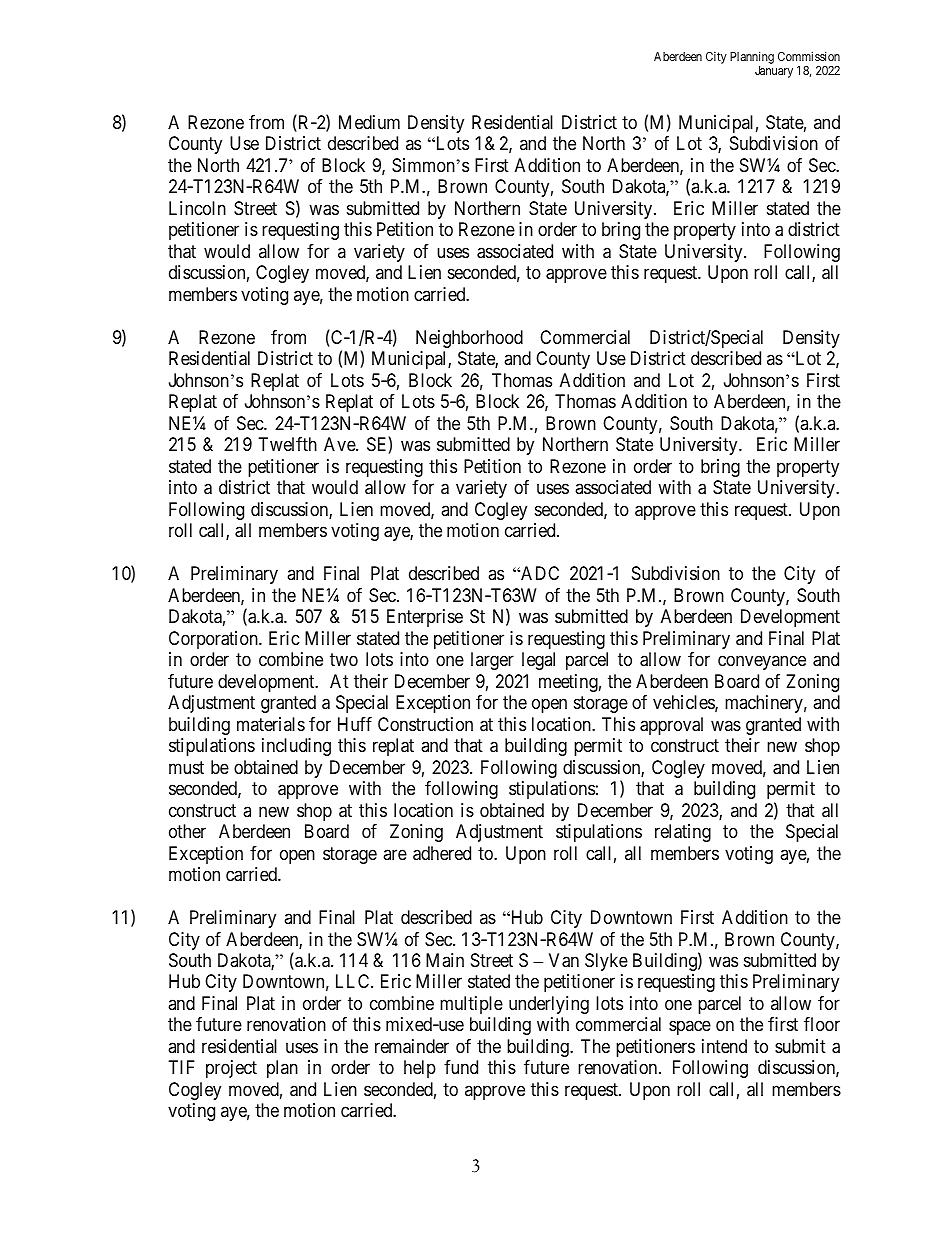  Describe the element at coordinates (369, 122) in the screenshot. I see `Medium` at that location.
